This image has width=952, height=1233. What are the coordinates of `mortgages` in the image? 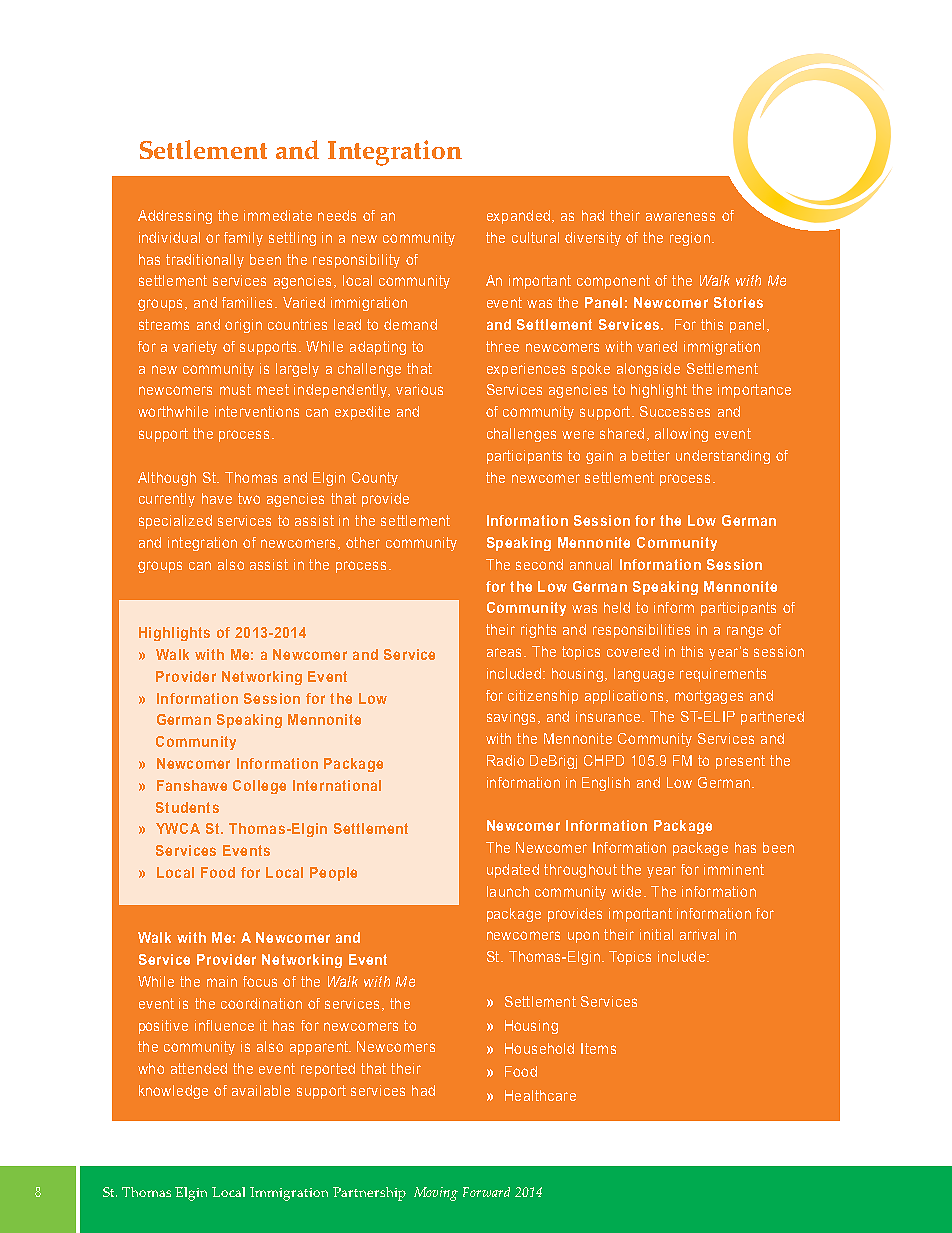 It's located at (709, 697).
